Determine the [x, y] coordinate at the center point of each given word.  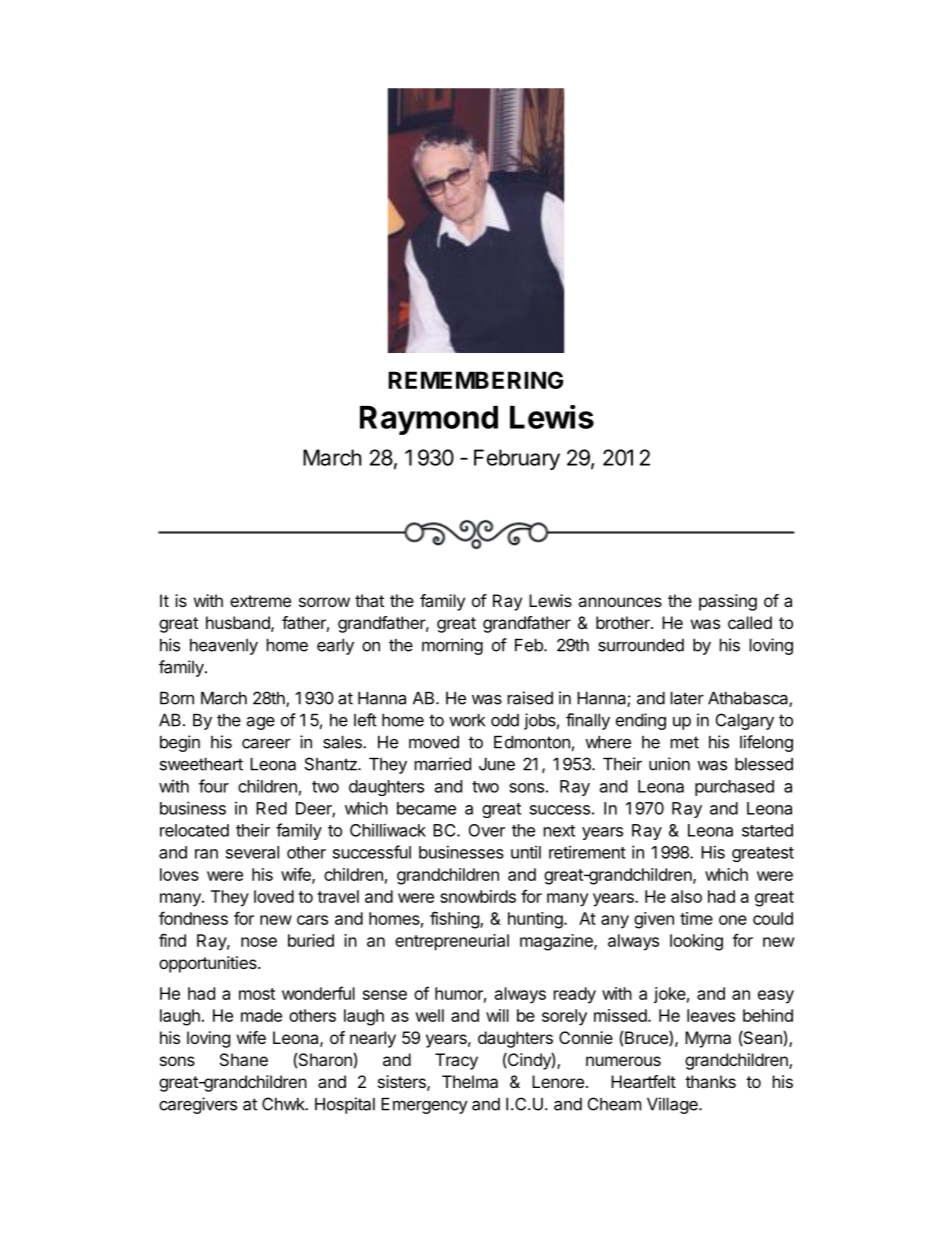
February [517, 459]
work [467, 720]
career [266, 744]
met [685, 742]
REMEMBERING [475, 380]
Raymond [429, 420]
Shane [244, 1059]
